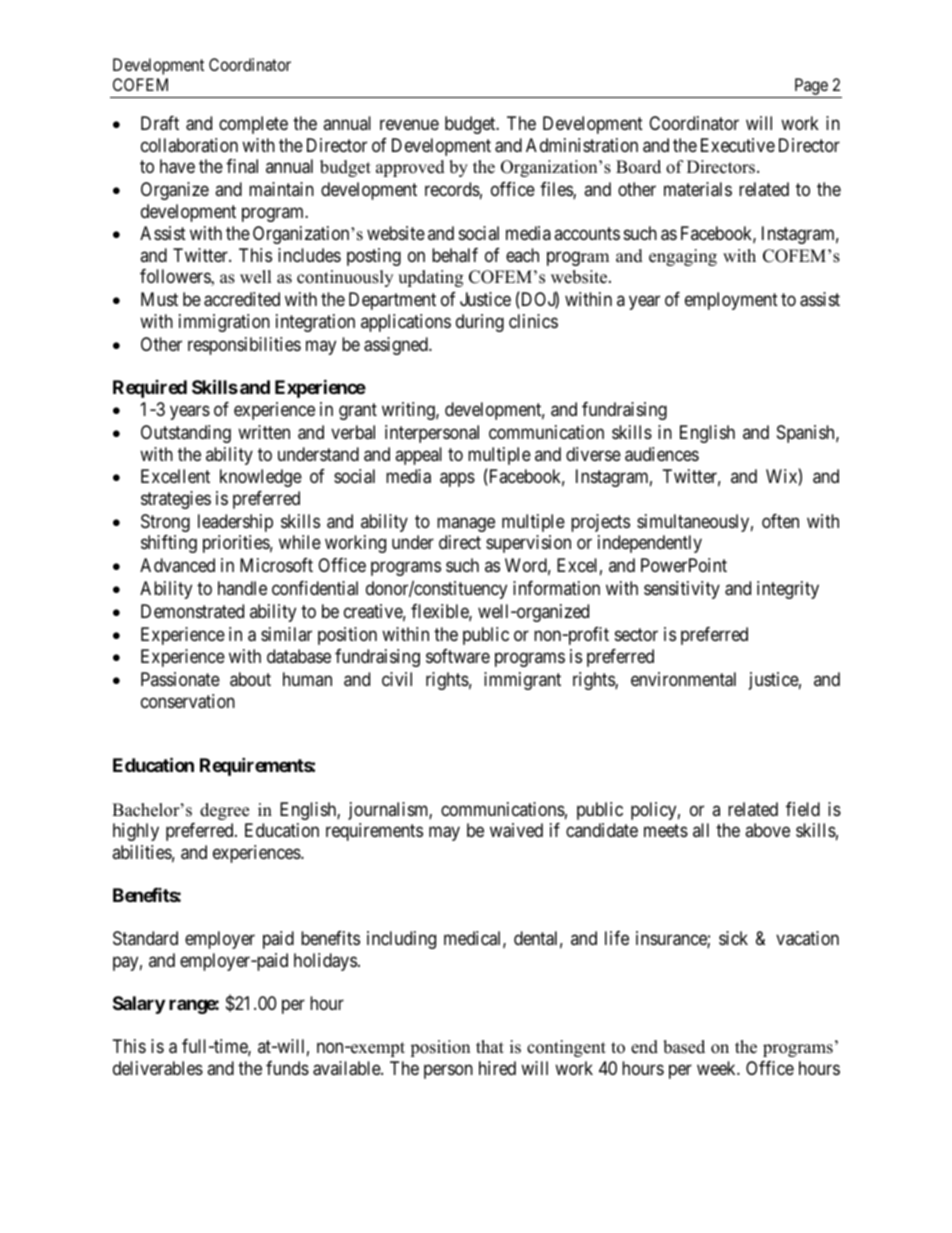 The height and width of the screenshot is (1233, 952). I want to click on revenue, so click(409, 125).
